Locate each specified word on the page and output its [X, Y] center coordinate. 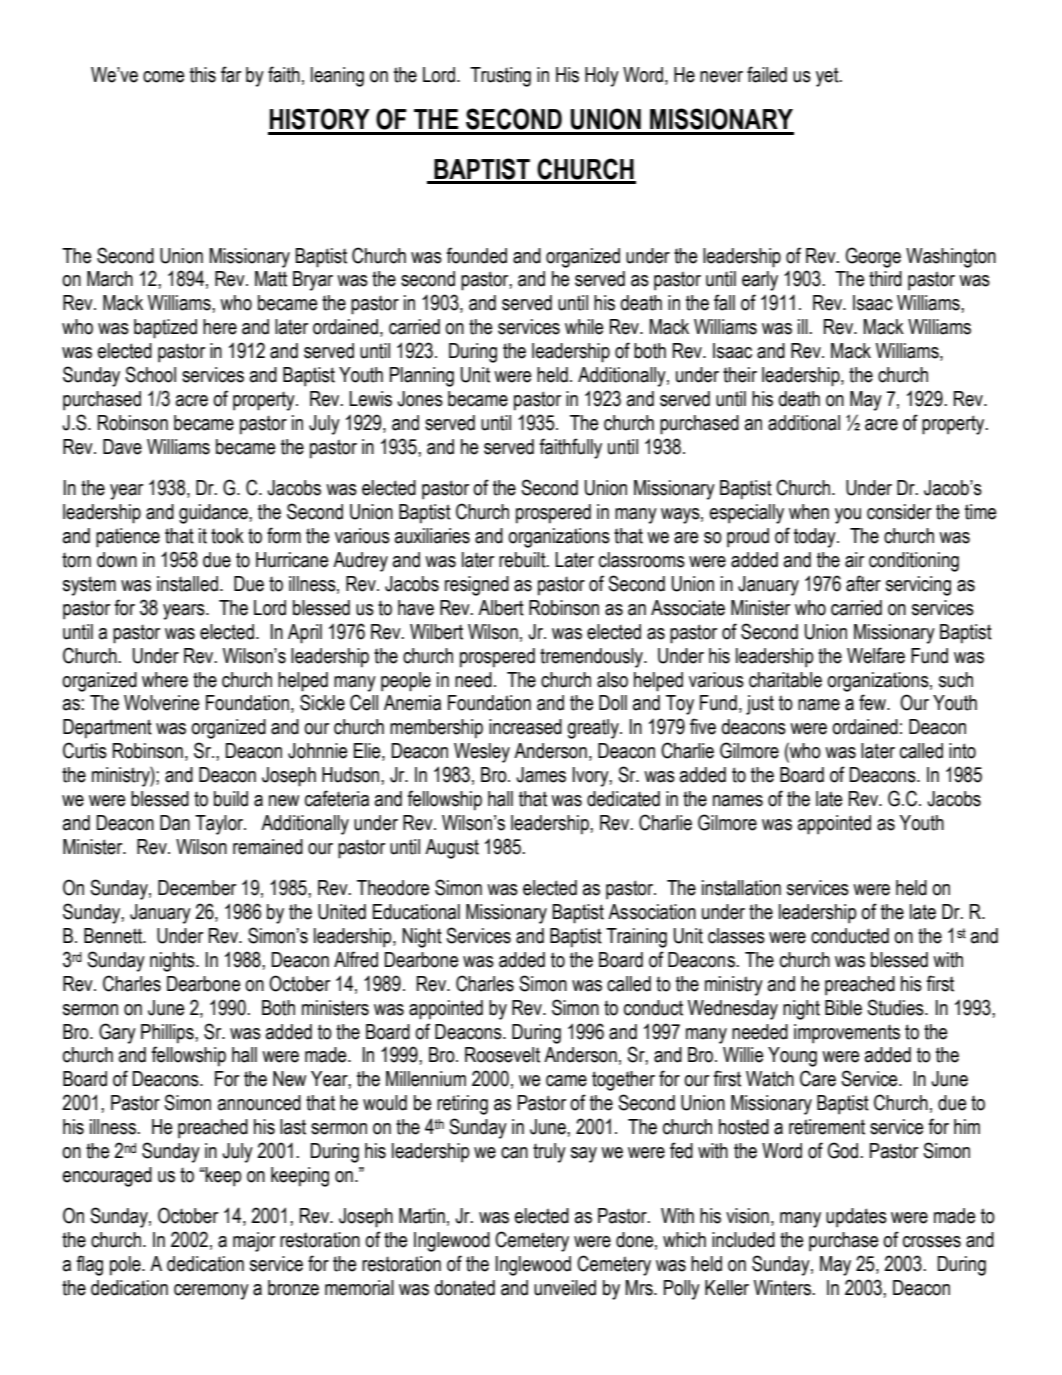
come [164, 77]
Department [107, 729]
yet [828, 77]
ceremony [211, 1292]
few [873, 702]
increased [525, 727]
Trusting [500, 77]
